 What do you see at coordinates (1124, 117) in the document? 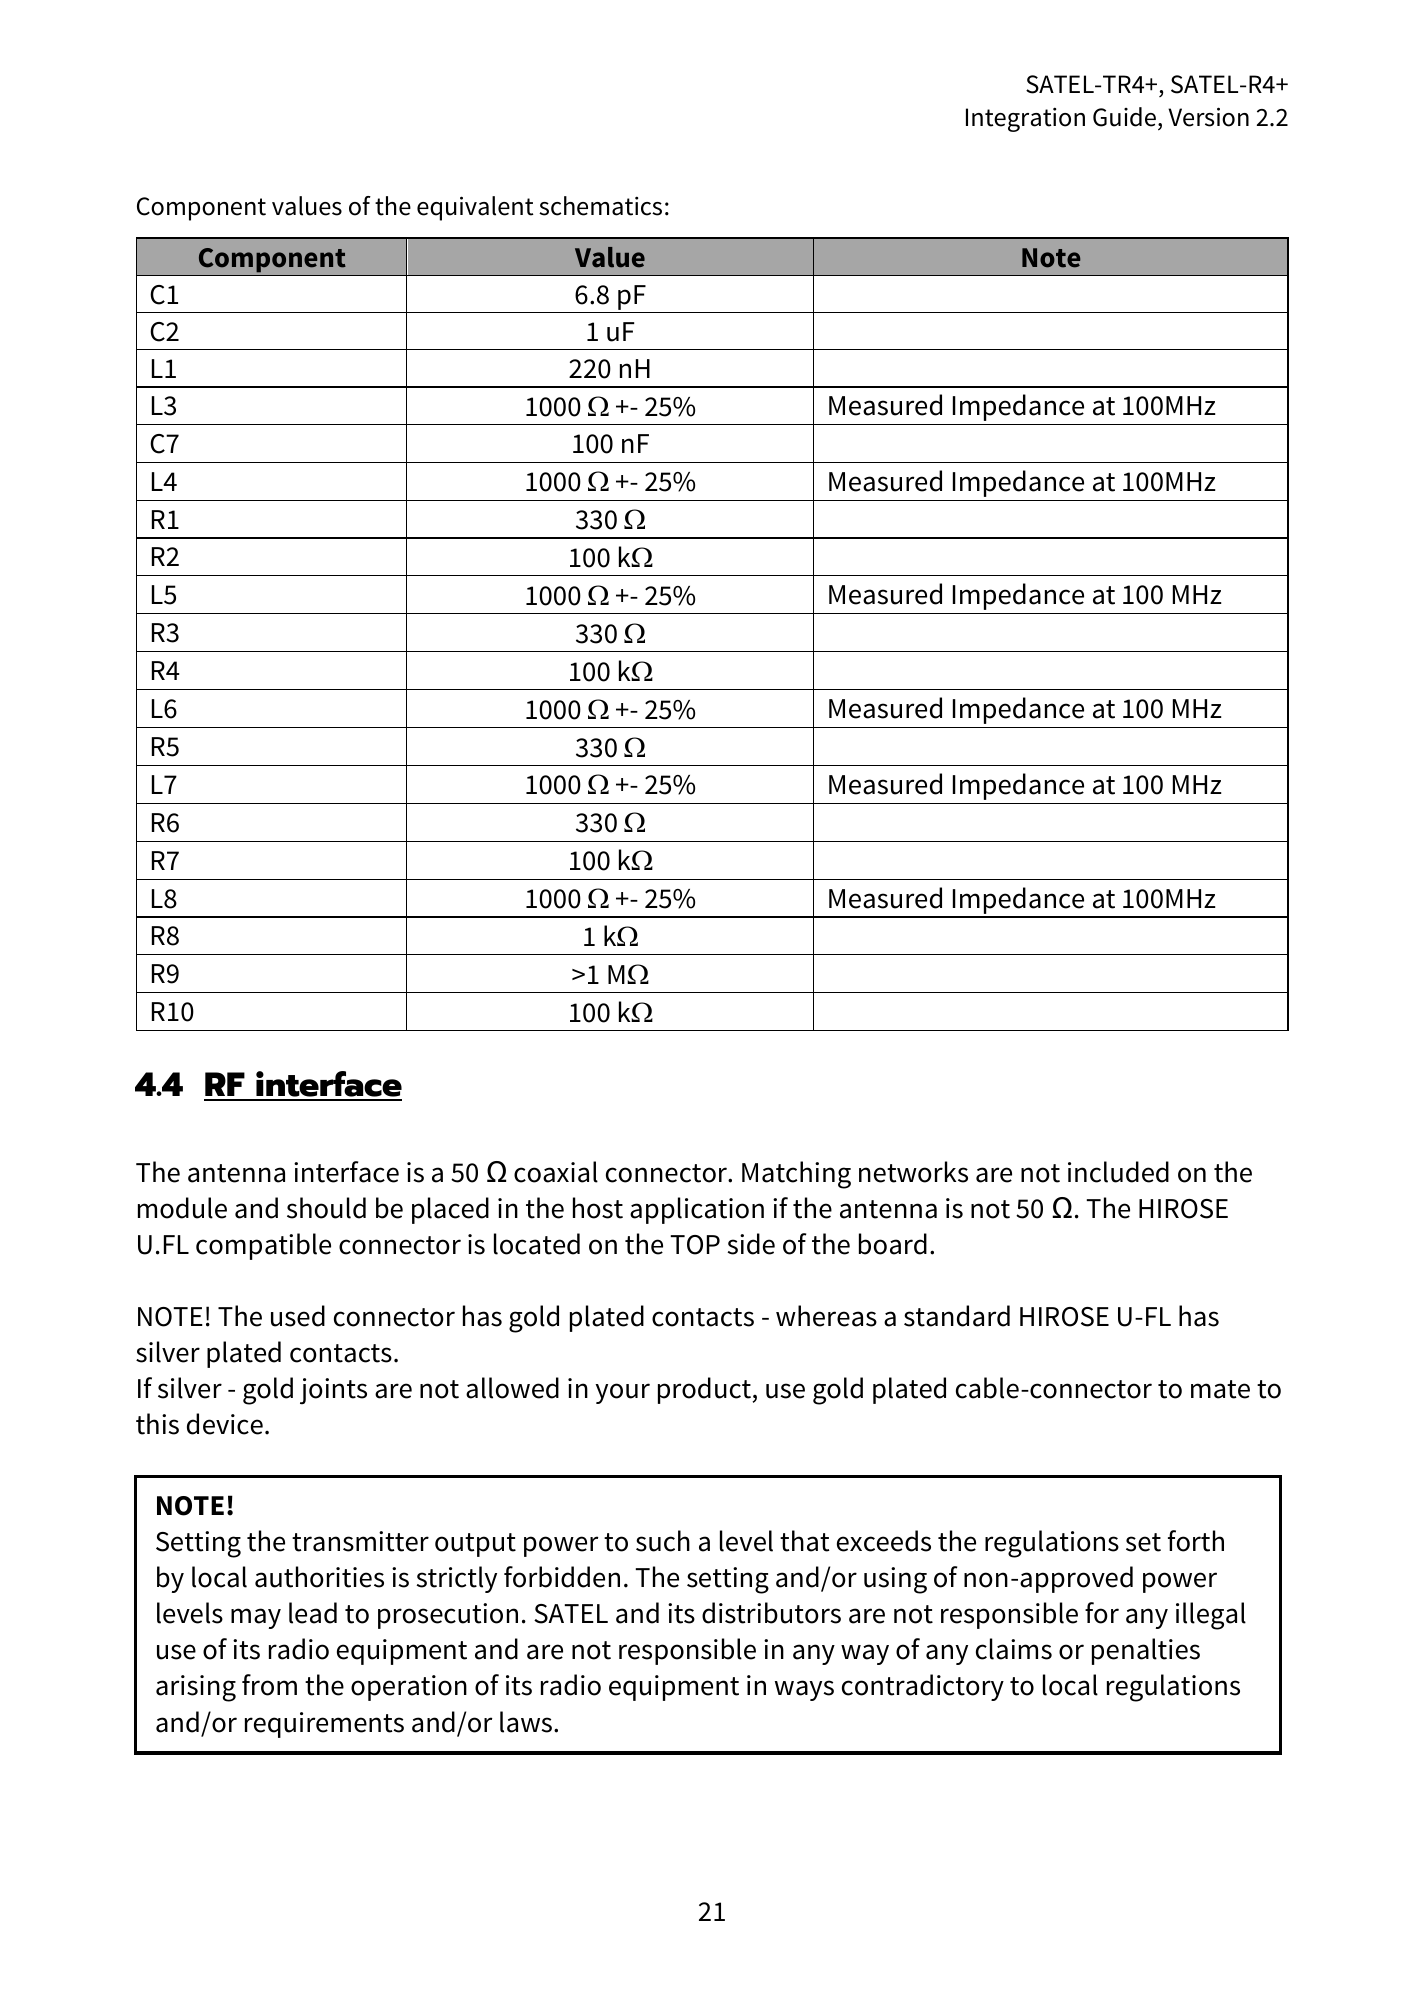
I see `Guide` at bounding box center [1124, 117].
